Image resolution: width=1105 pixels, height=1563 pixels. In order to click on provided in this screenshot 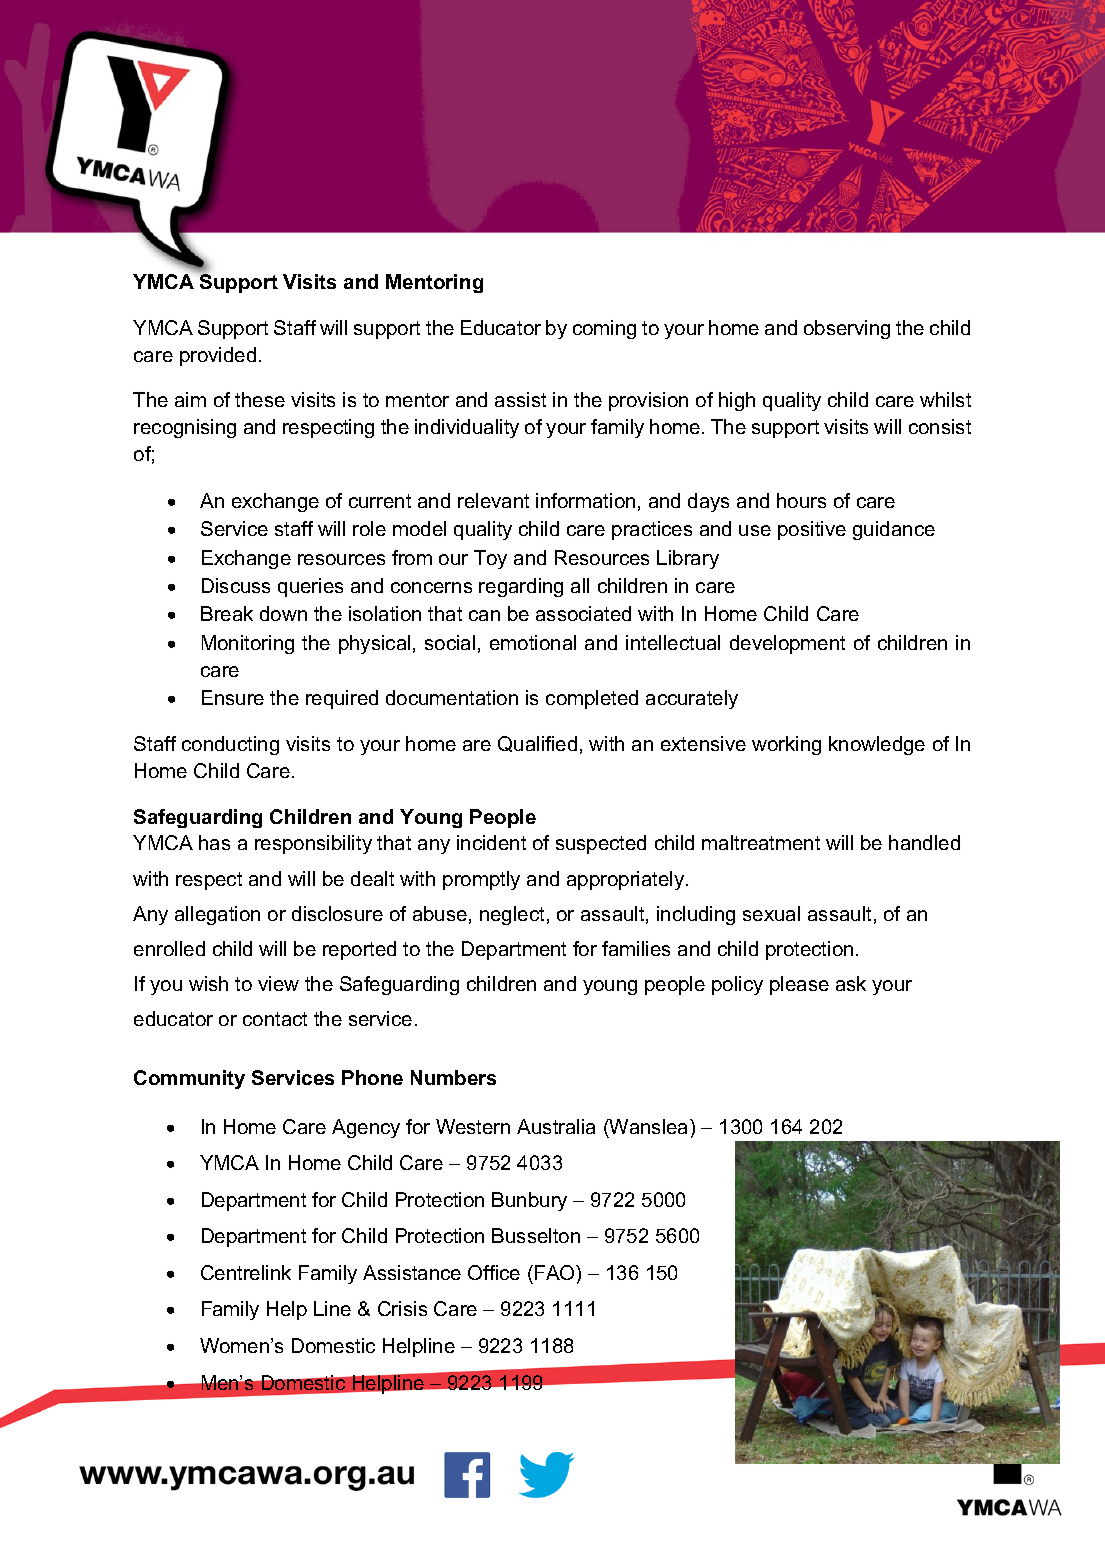, I will do `click(218, 356)`.
